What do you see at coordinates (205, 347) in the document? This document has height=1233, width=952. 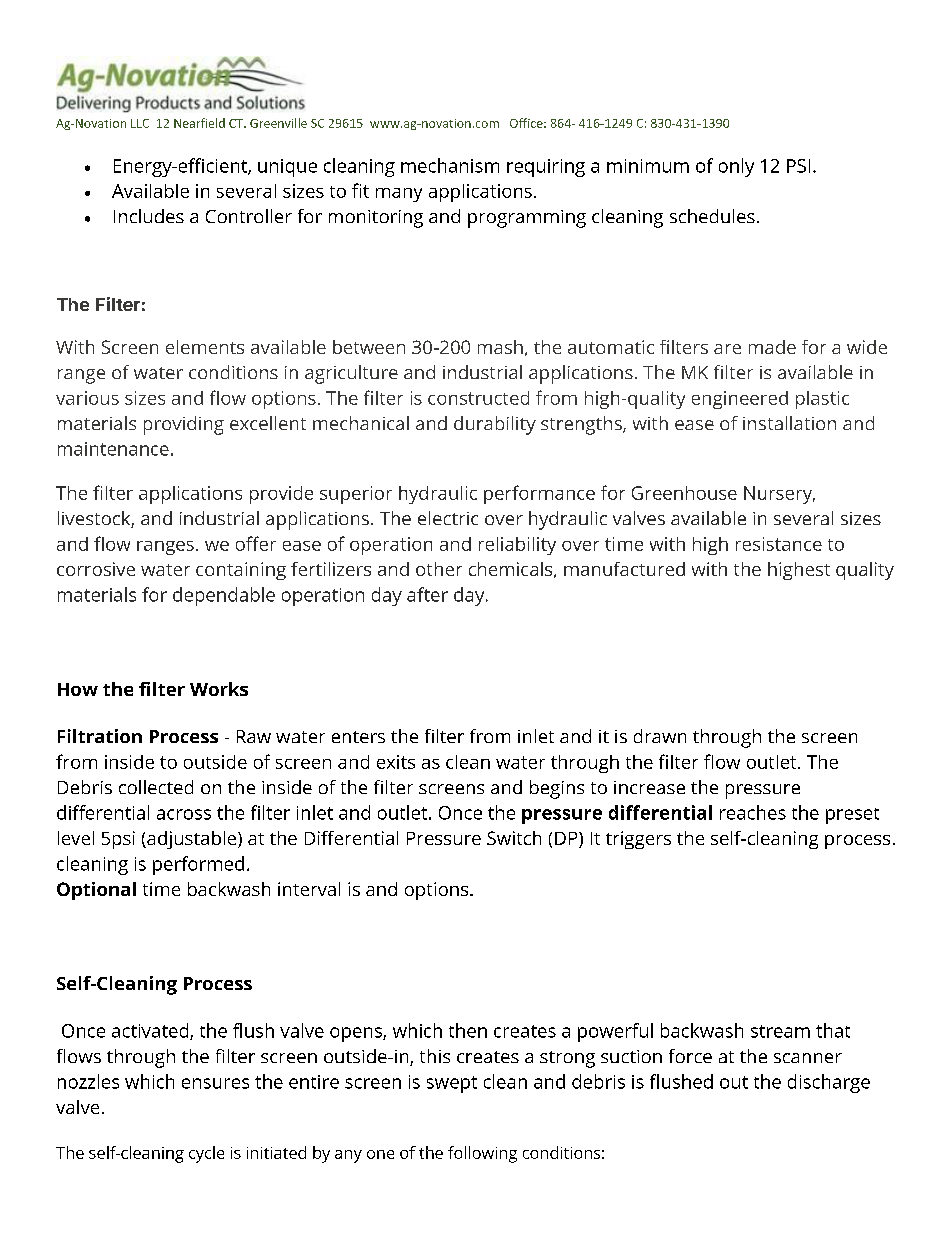 I see `elements` at bounding box center [205, 347].
